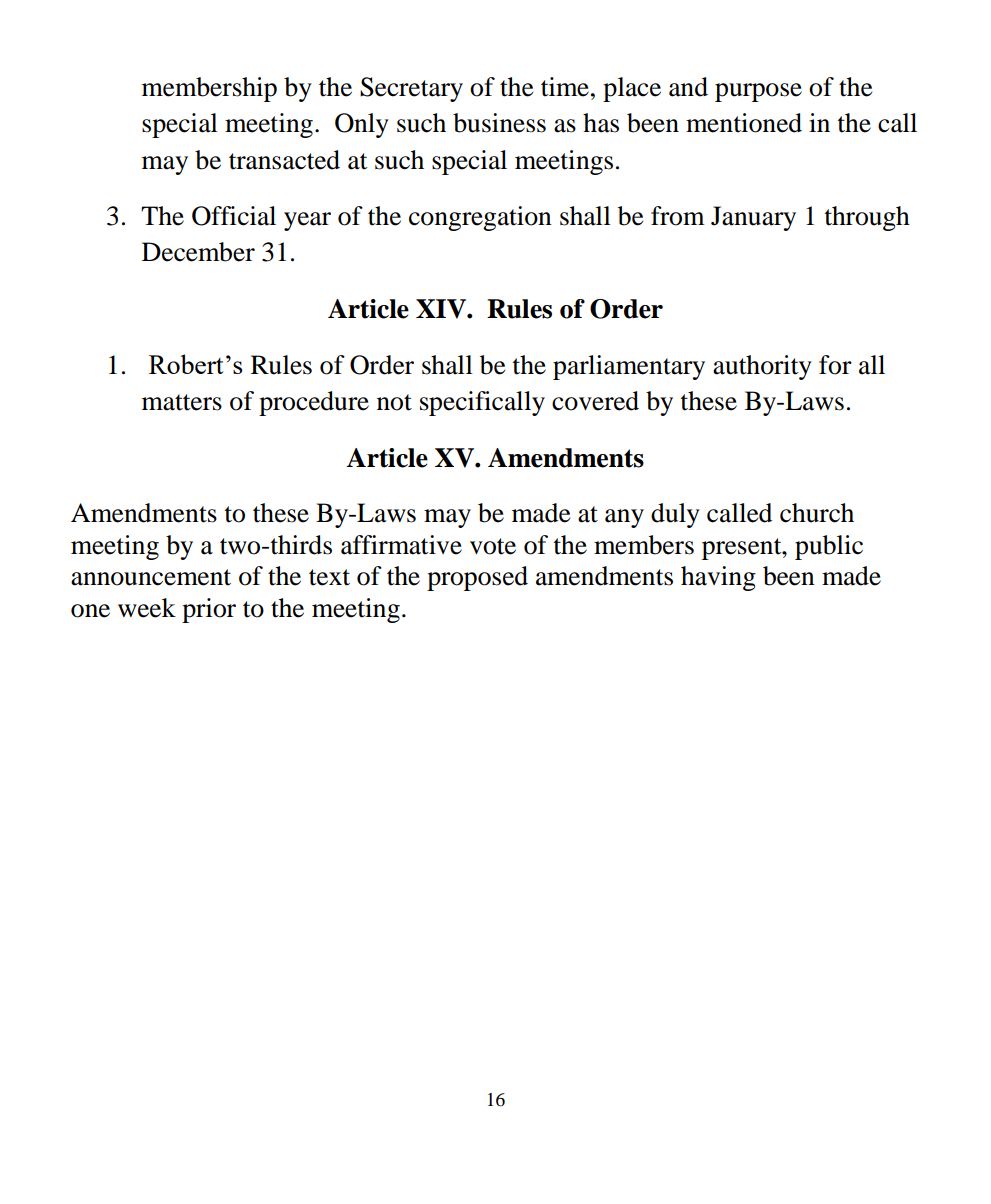 The width and height of the image is (991, 1204). I want to click on parliamentary, so click(629, 367).
